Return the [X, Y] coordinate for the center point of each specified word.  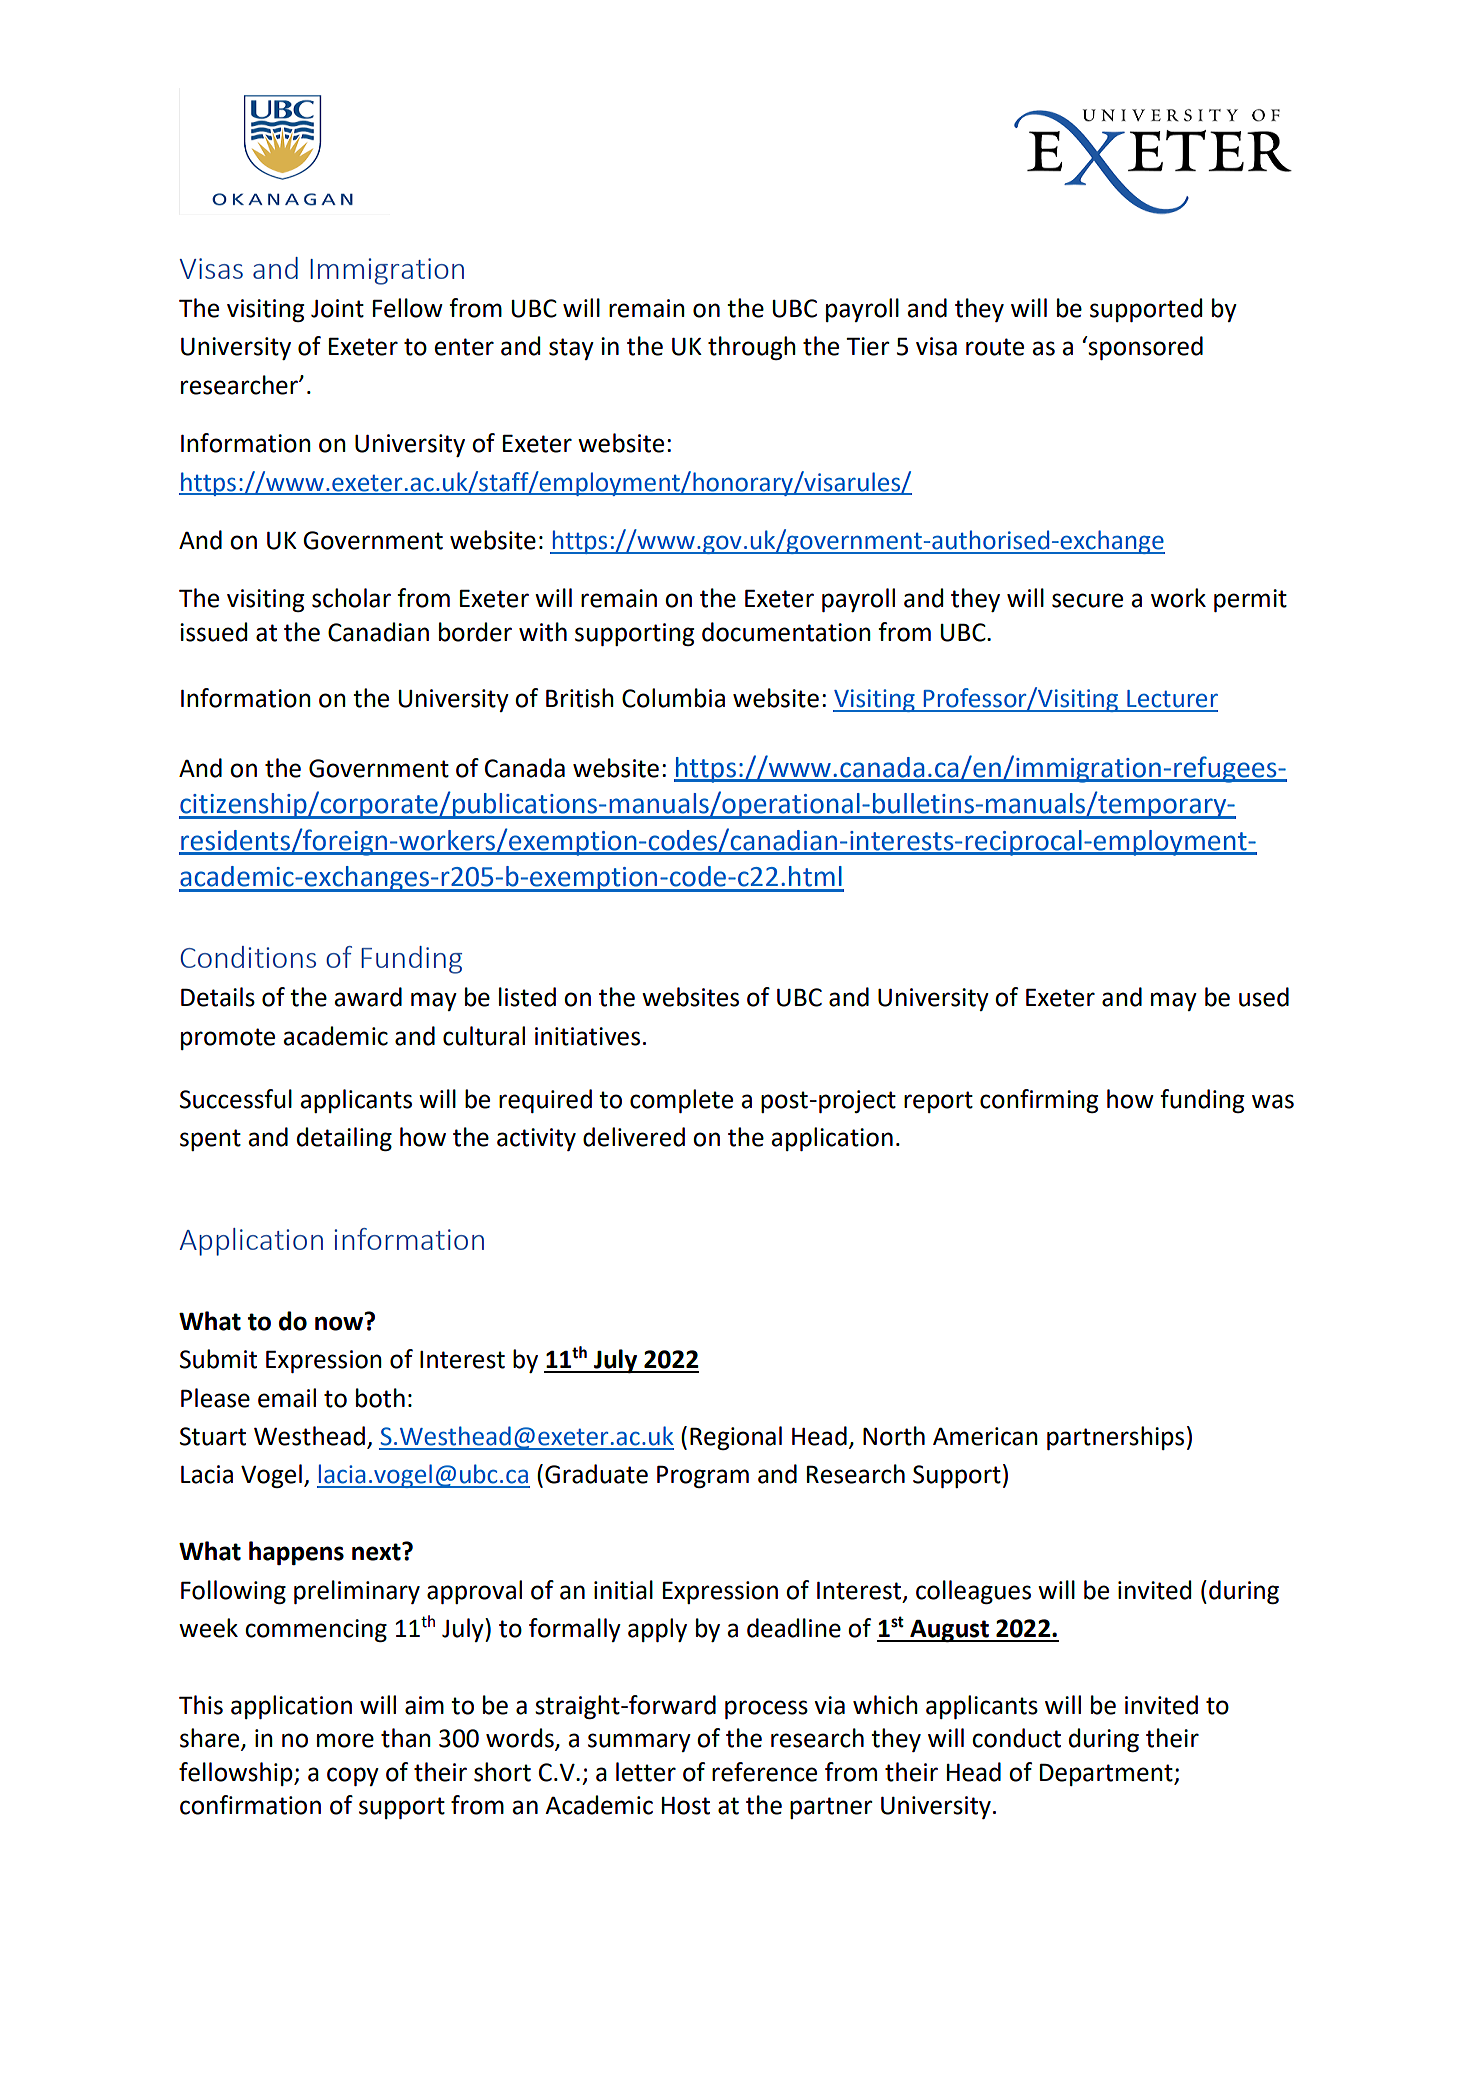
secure [1087, 600]
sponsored [1144, 348]
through [752, 348]
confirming [1039, 1101]
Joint [337, 308]
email [287, 1398]
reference [764, 1772]
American [985, 1436]
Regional [736, 1438]
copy [353, 1776]
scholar [351, 598]
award [368, 997]
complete [681, 1101]
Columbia [673, 698]
